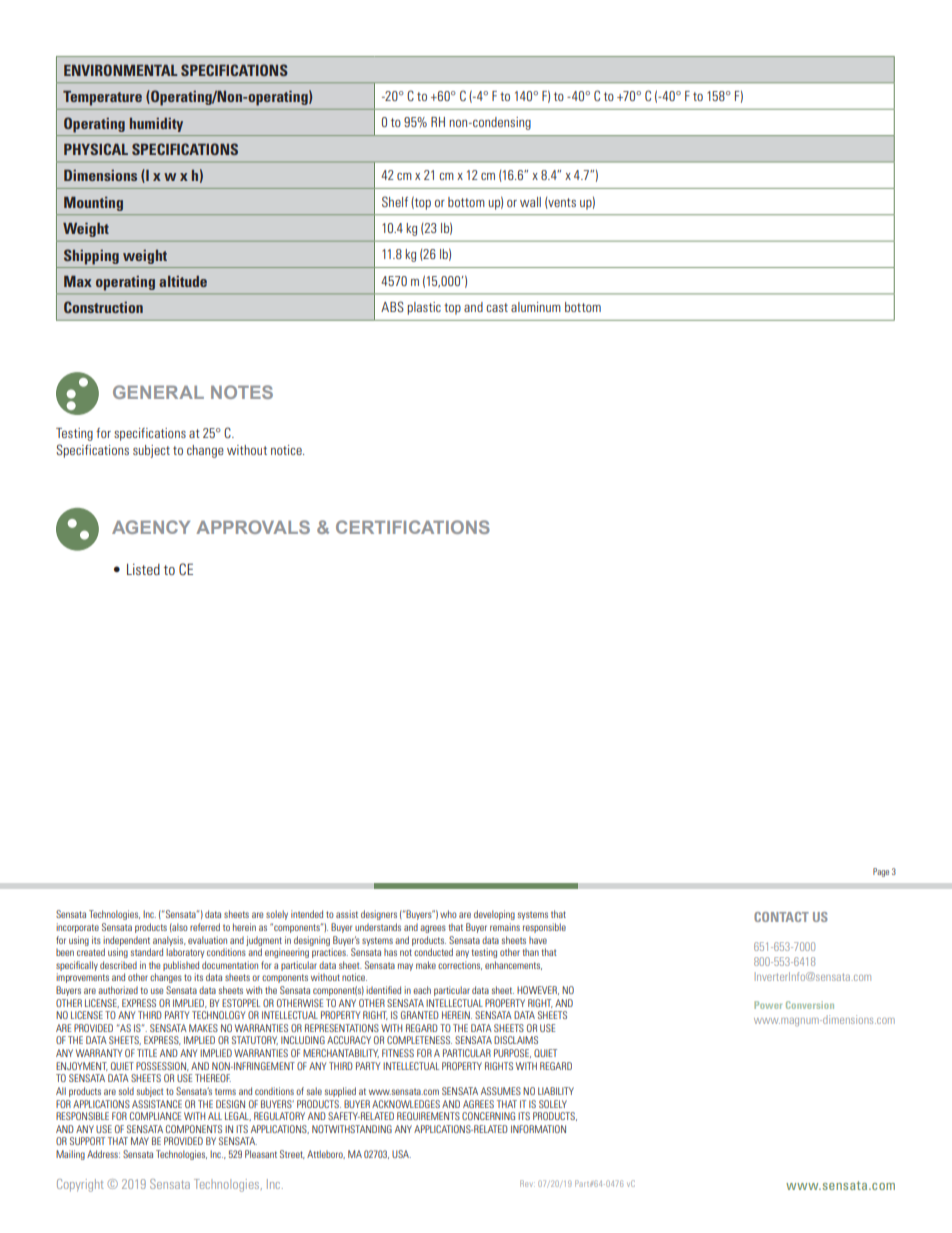  Describe the element at coordinates (413, 527) in the page. I see `CERTIFICATIONS` at that location.
